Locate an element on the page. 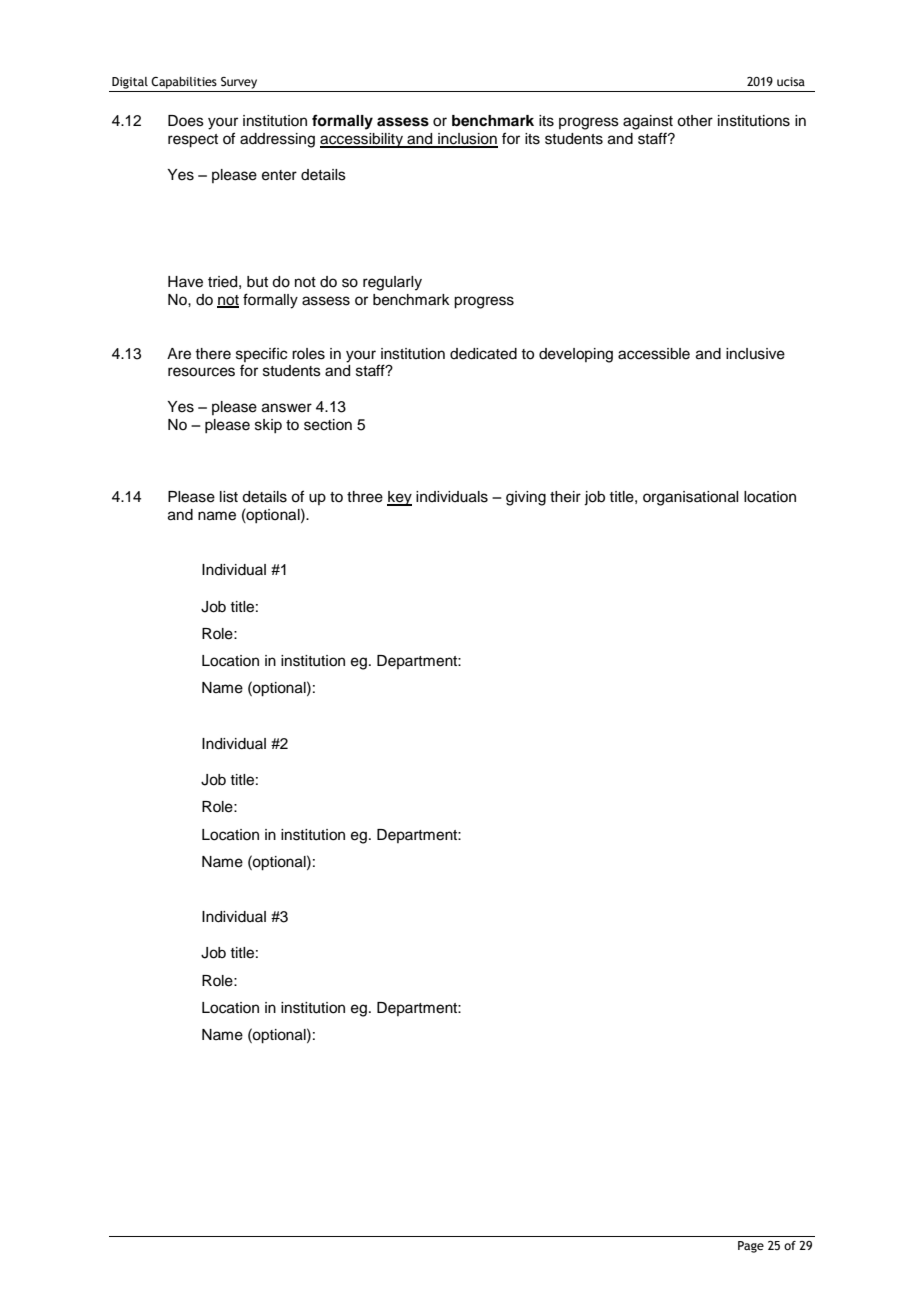 The width and height of the document is (924, 1308). dedicated is located at coordinates (483, 354).
